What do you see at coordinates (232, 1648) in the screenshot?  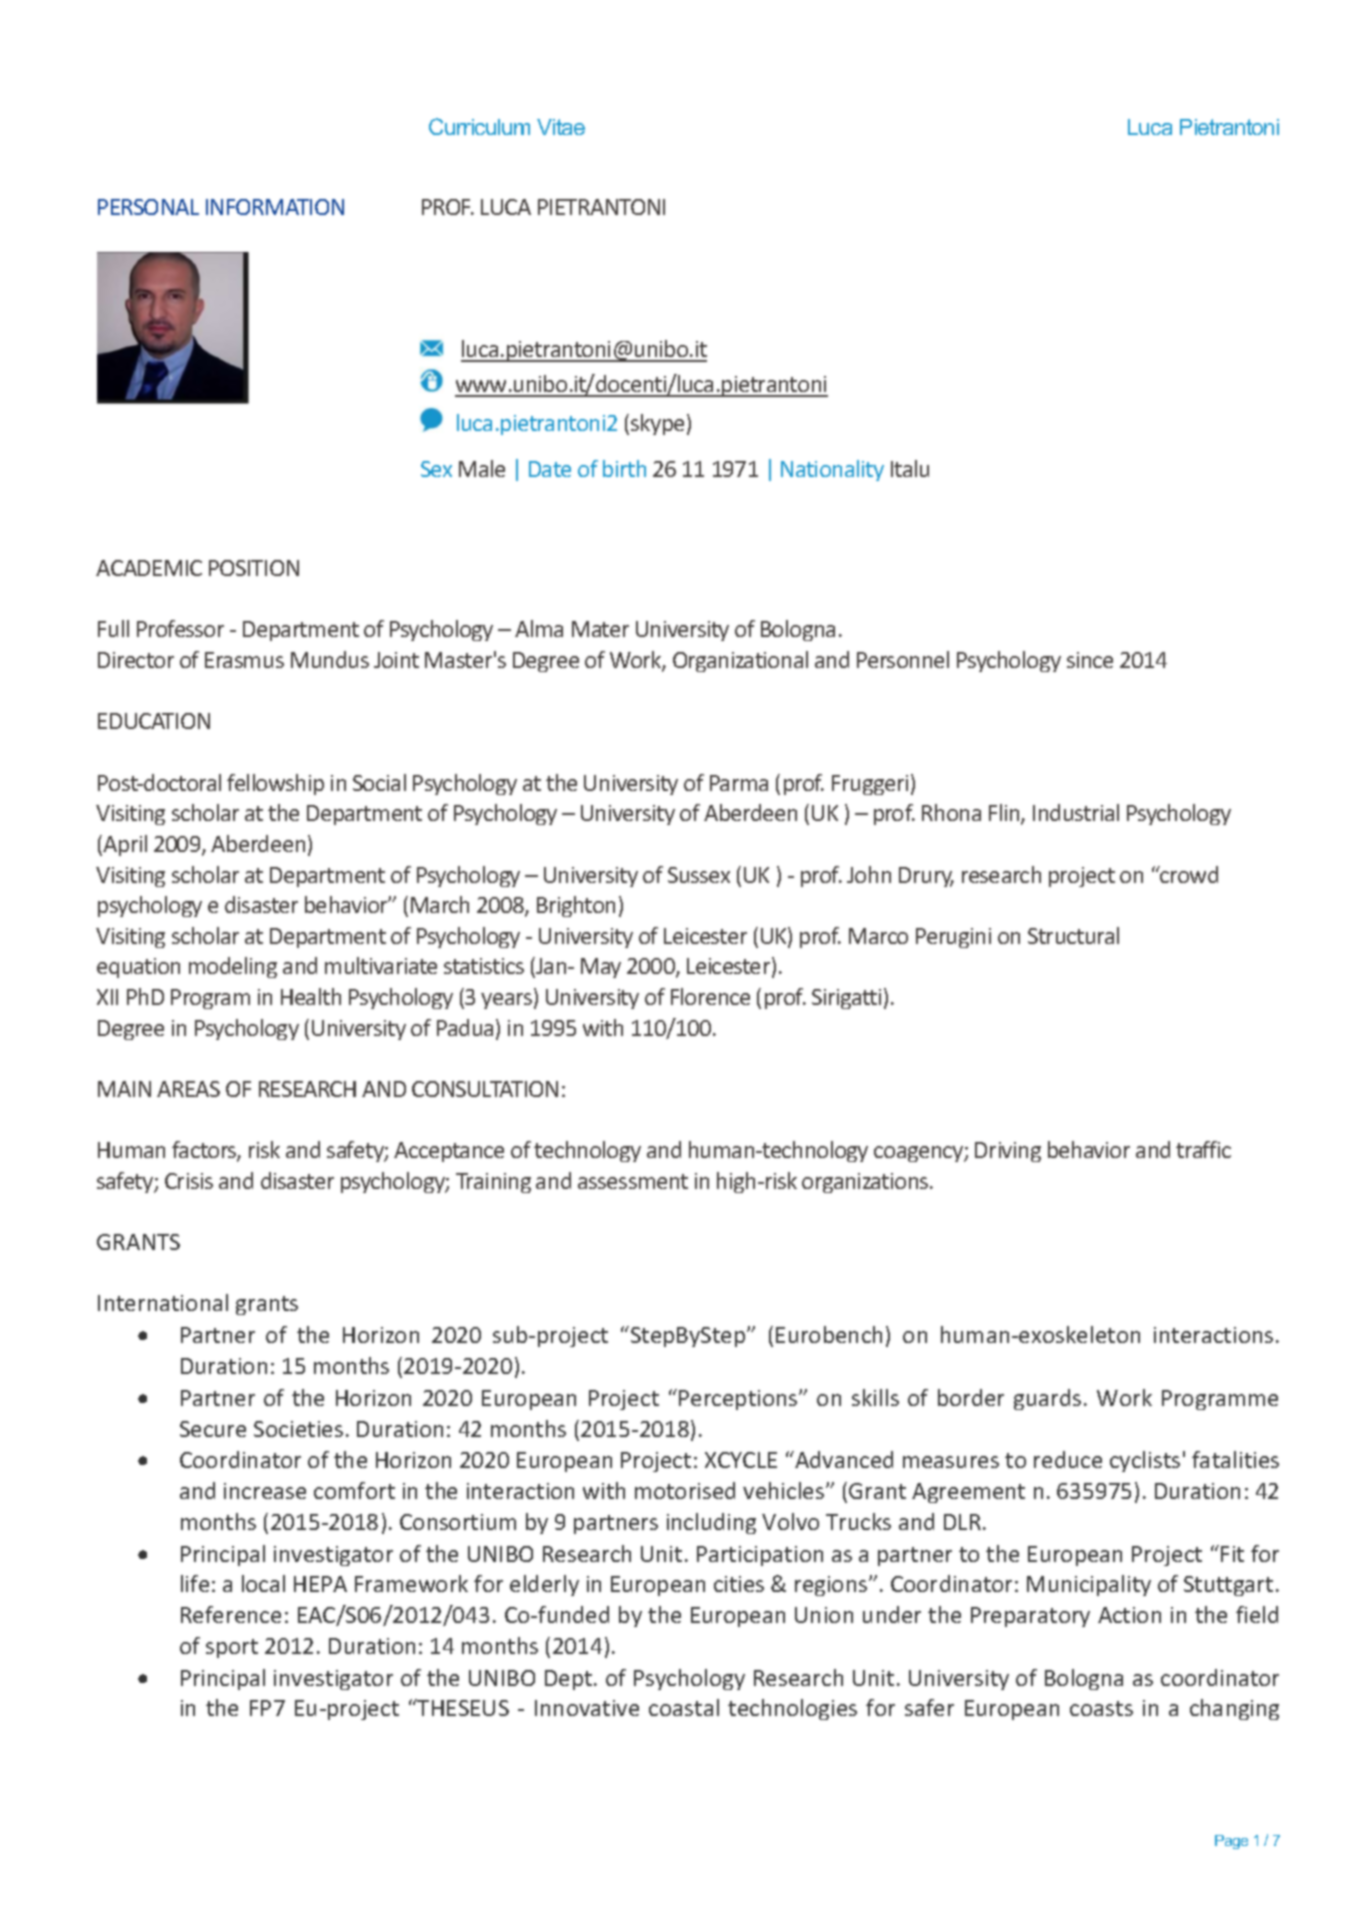 I see `sport` at bounding box center [232, 1648].
